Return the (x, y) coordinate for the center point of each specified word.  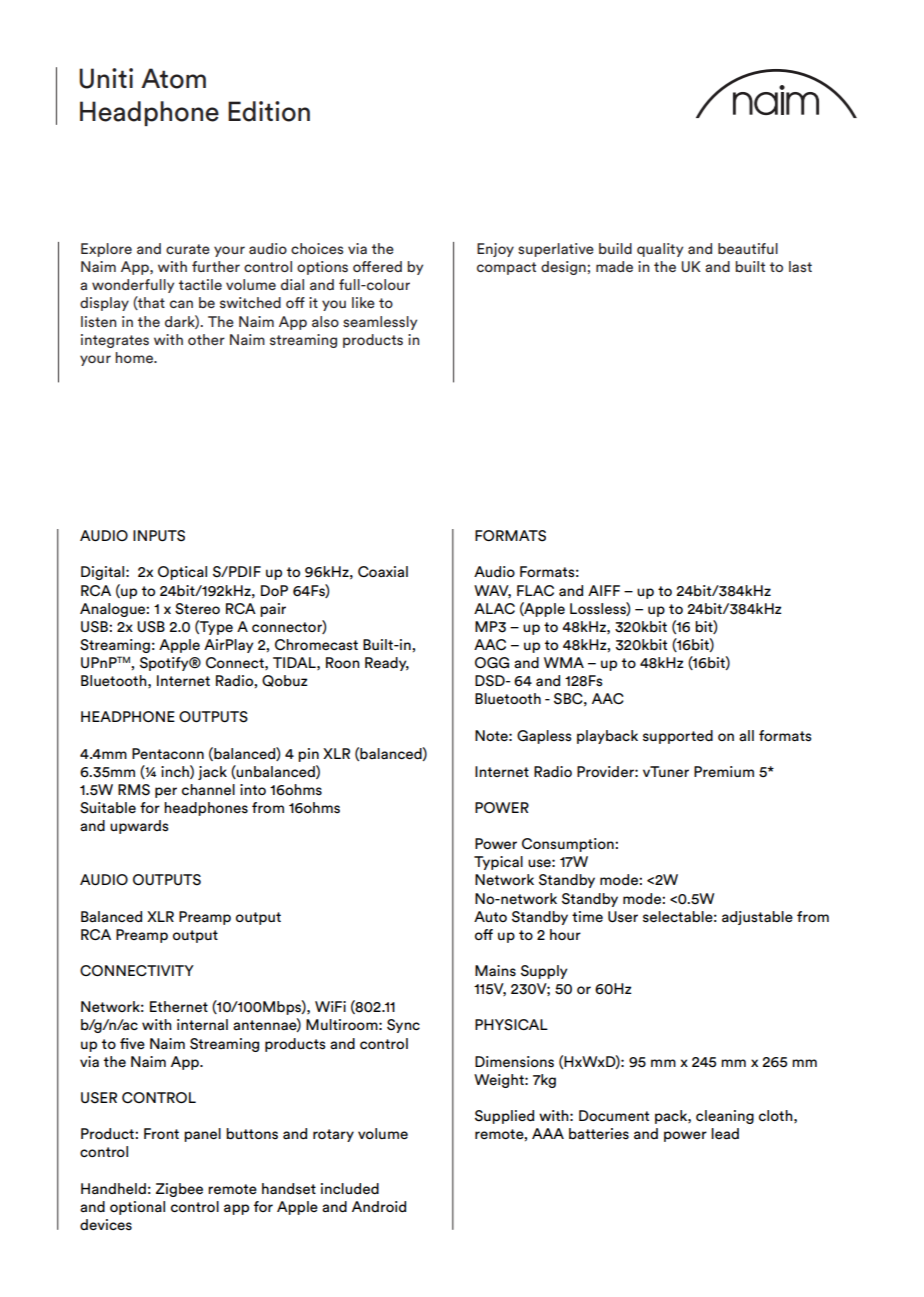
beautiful (748, 248)
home (135, 357)
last (800, 267)
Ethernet (179, 1006)
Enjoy (495, 250)
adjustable (757, 918)
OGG (492, 663)
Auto (490, 916)
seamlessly (380, 323)
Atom (173, 78)
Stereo (197, 609)
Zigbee (179, 1190)
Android (379, 1206)
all (746, 735)
